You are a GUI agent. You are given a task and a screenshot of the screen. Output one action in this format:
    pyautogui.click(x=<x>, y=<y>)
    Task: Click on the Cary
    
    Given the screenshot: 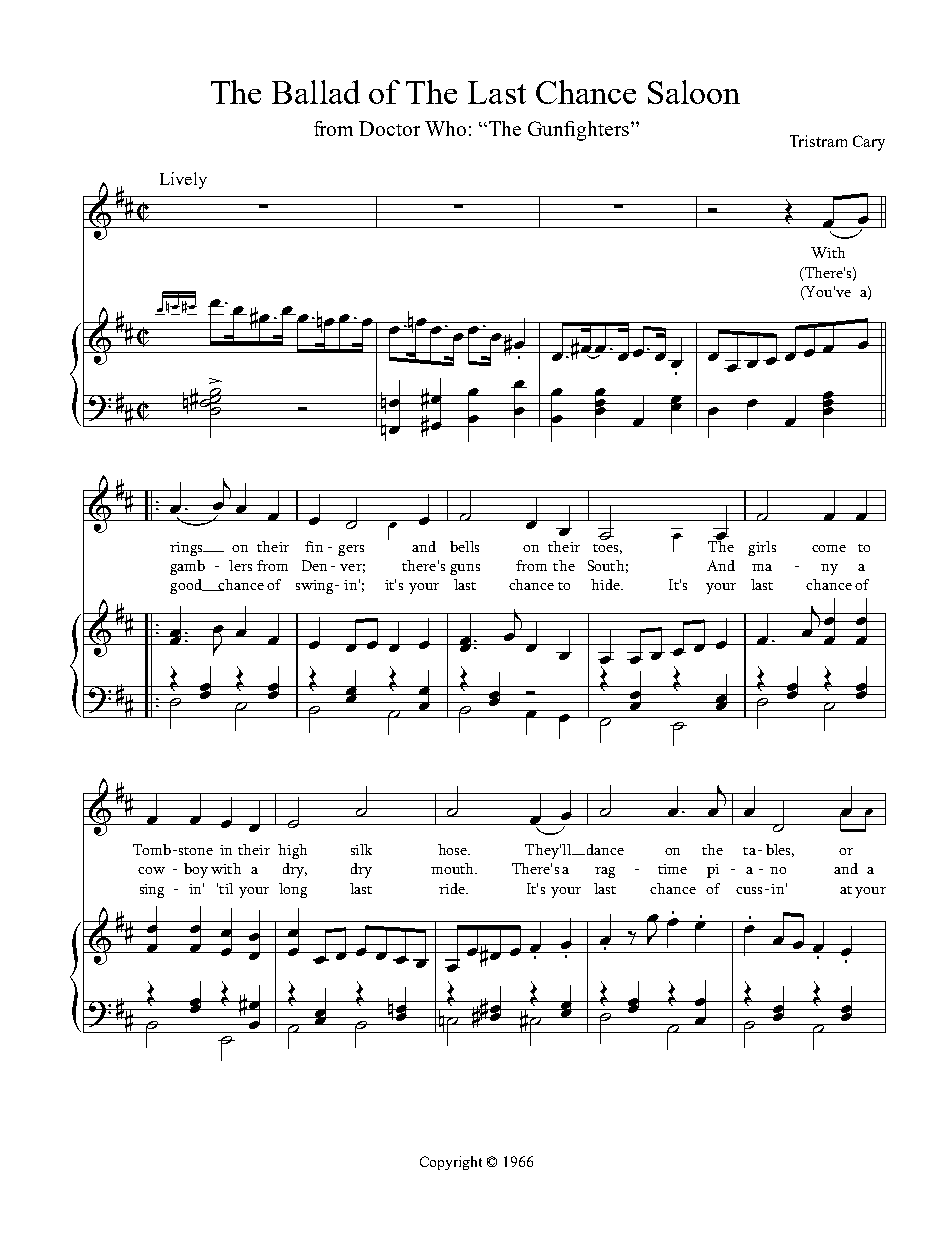 What is the action you would take?
    pyautogui.click(x=869, y=143)
